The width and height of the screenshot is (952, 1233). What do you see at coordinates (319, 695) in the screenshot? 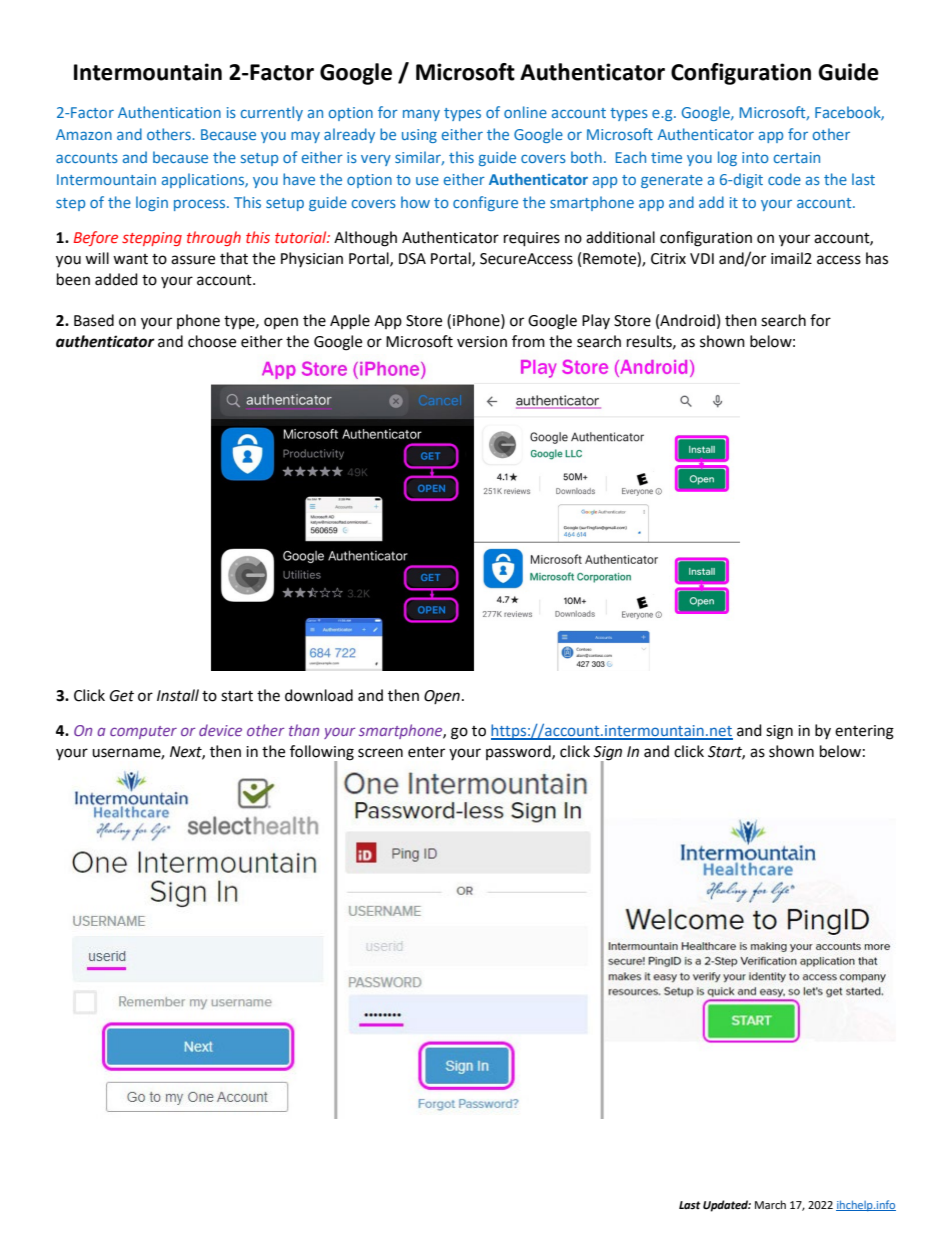
I see `download` at bounding box center [319, 695].
